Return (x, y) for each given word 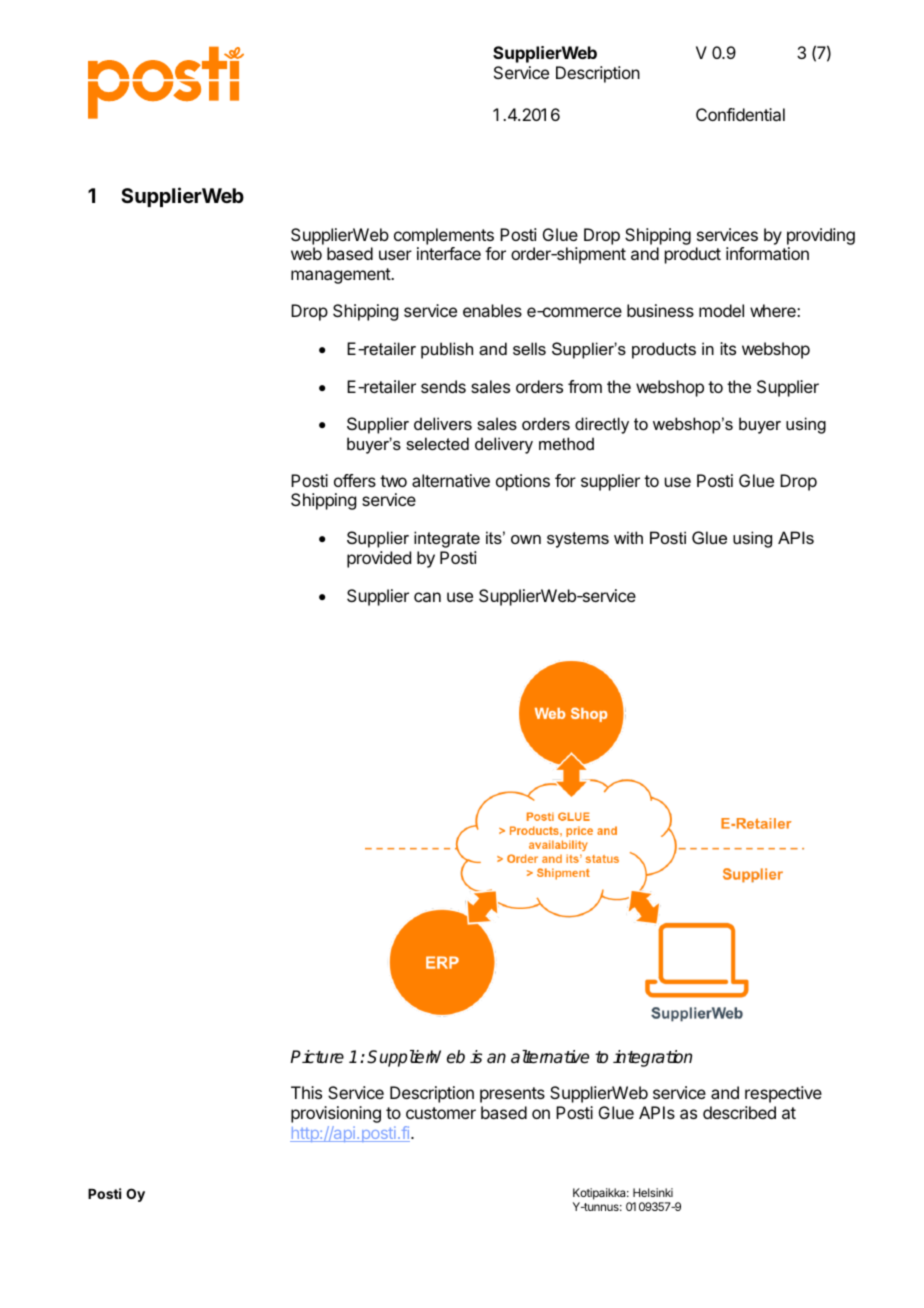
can (427, 597)
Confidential (740, 114)
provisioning (336, 1114)
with (628, 537)
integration (652, 1058)
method (566, 443)
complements (444, 236)
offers (355, 480)
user (395, 255)
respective (783, 1094)
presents (512, 1095)
